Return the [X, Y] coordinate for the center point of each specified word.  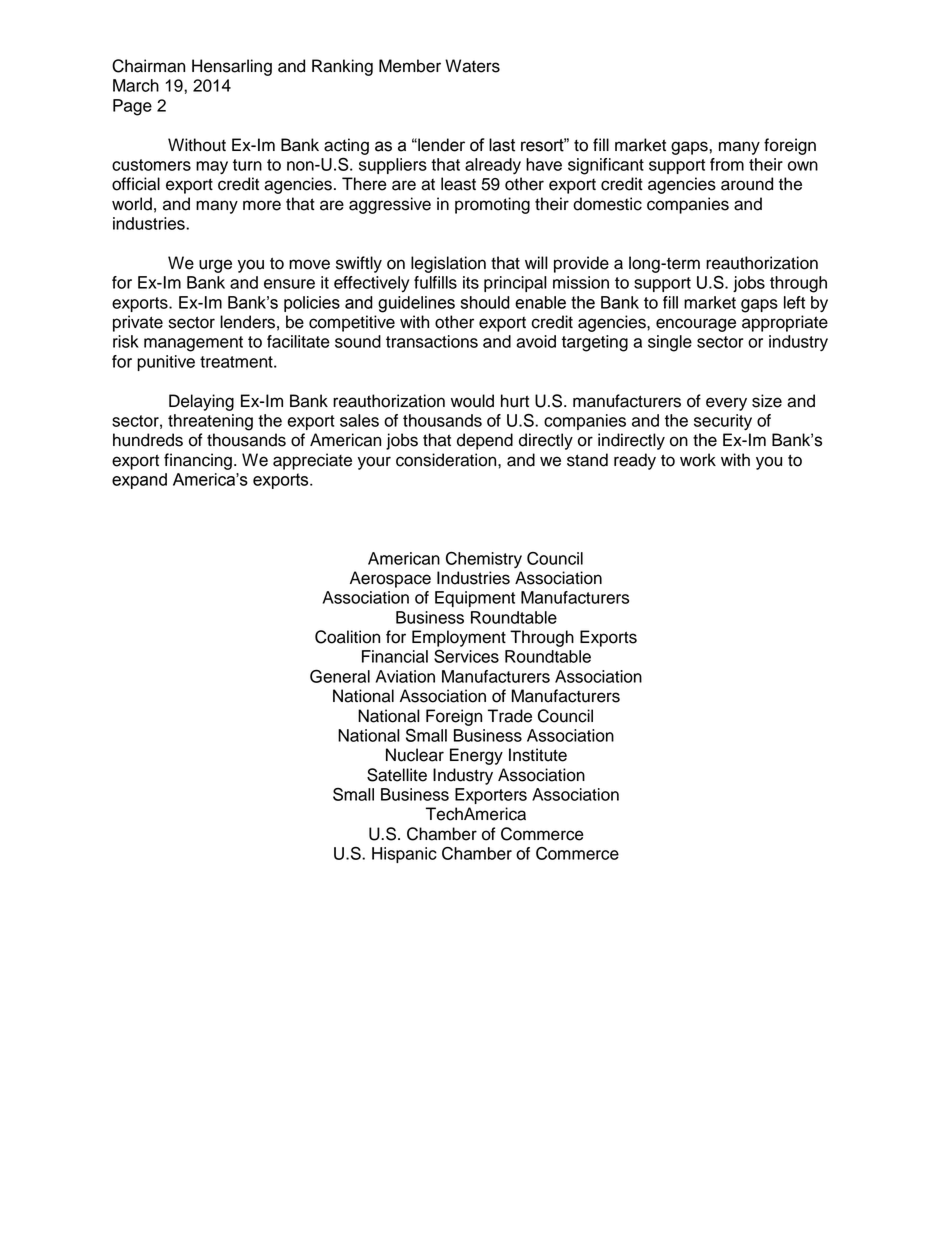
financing [198, 461]
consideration [447, 460]
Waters [472, 66]
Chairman [148, 66]
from [727, 164]
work [698, 460]
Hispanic [404, 855]
